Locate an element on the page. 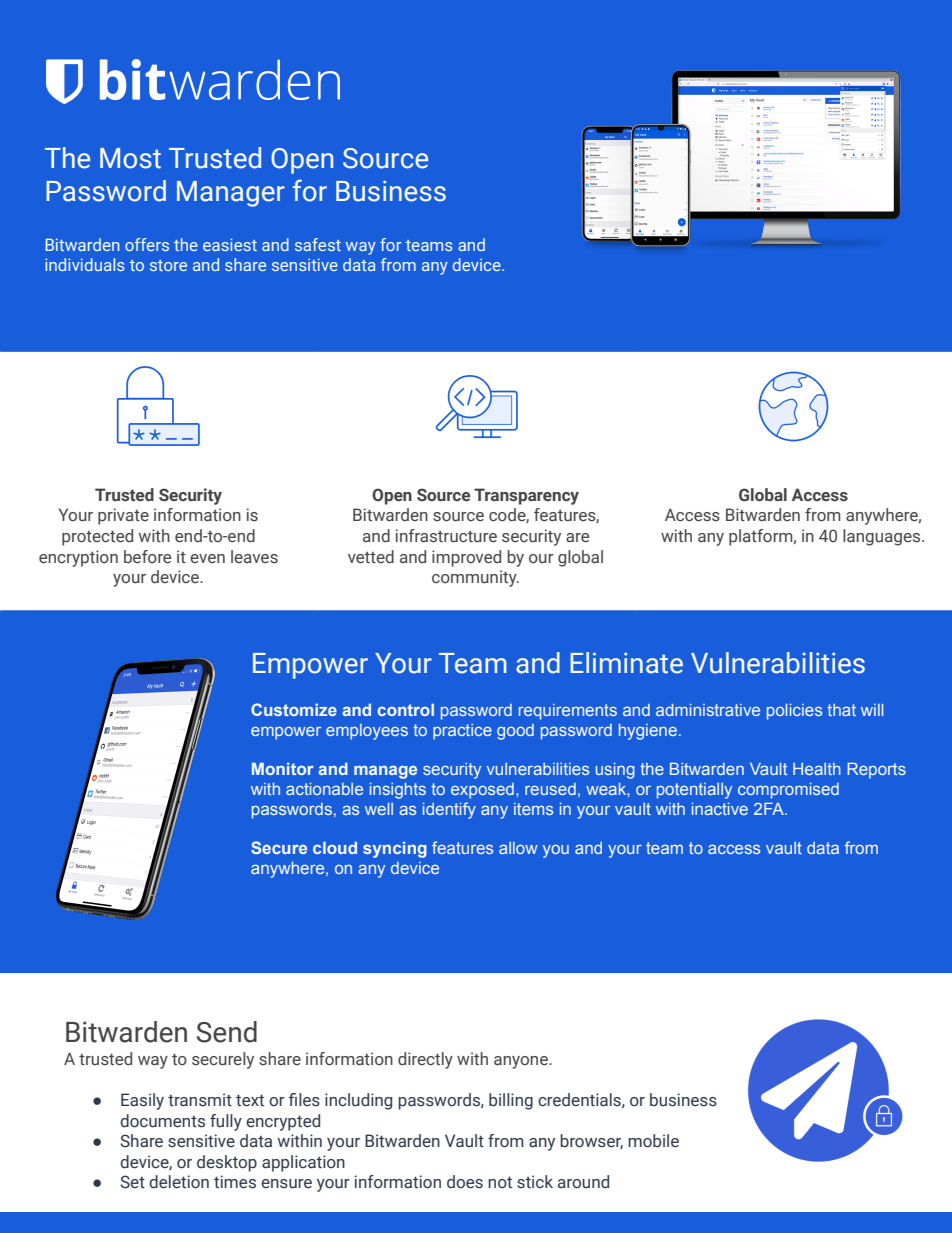 The height and width of the page is (1233, 952). anyone is located at coordinates (522, 1062).
